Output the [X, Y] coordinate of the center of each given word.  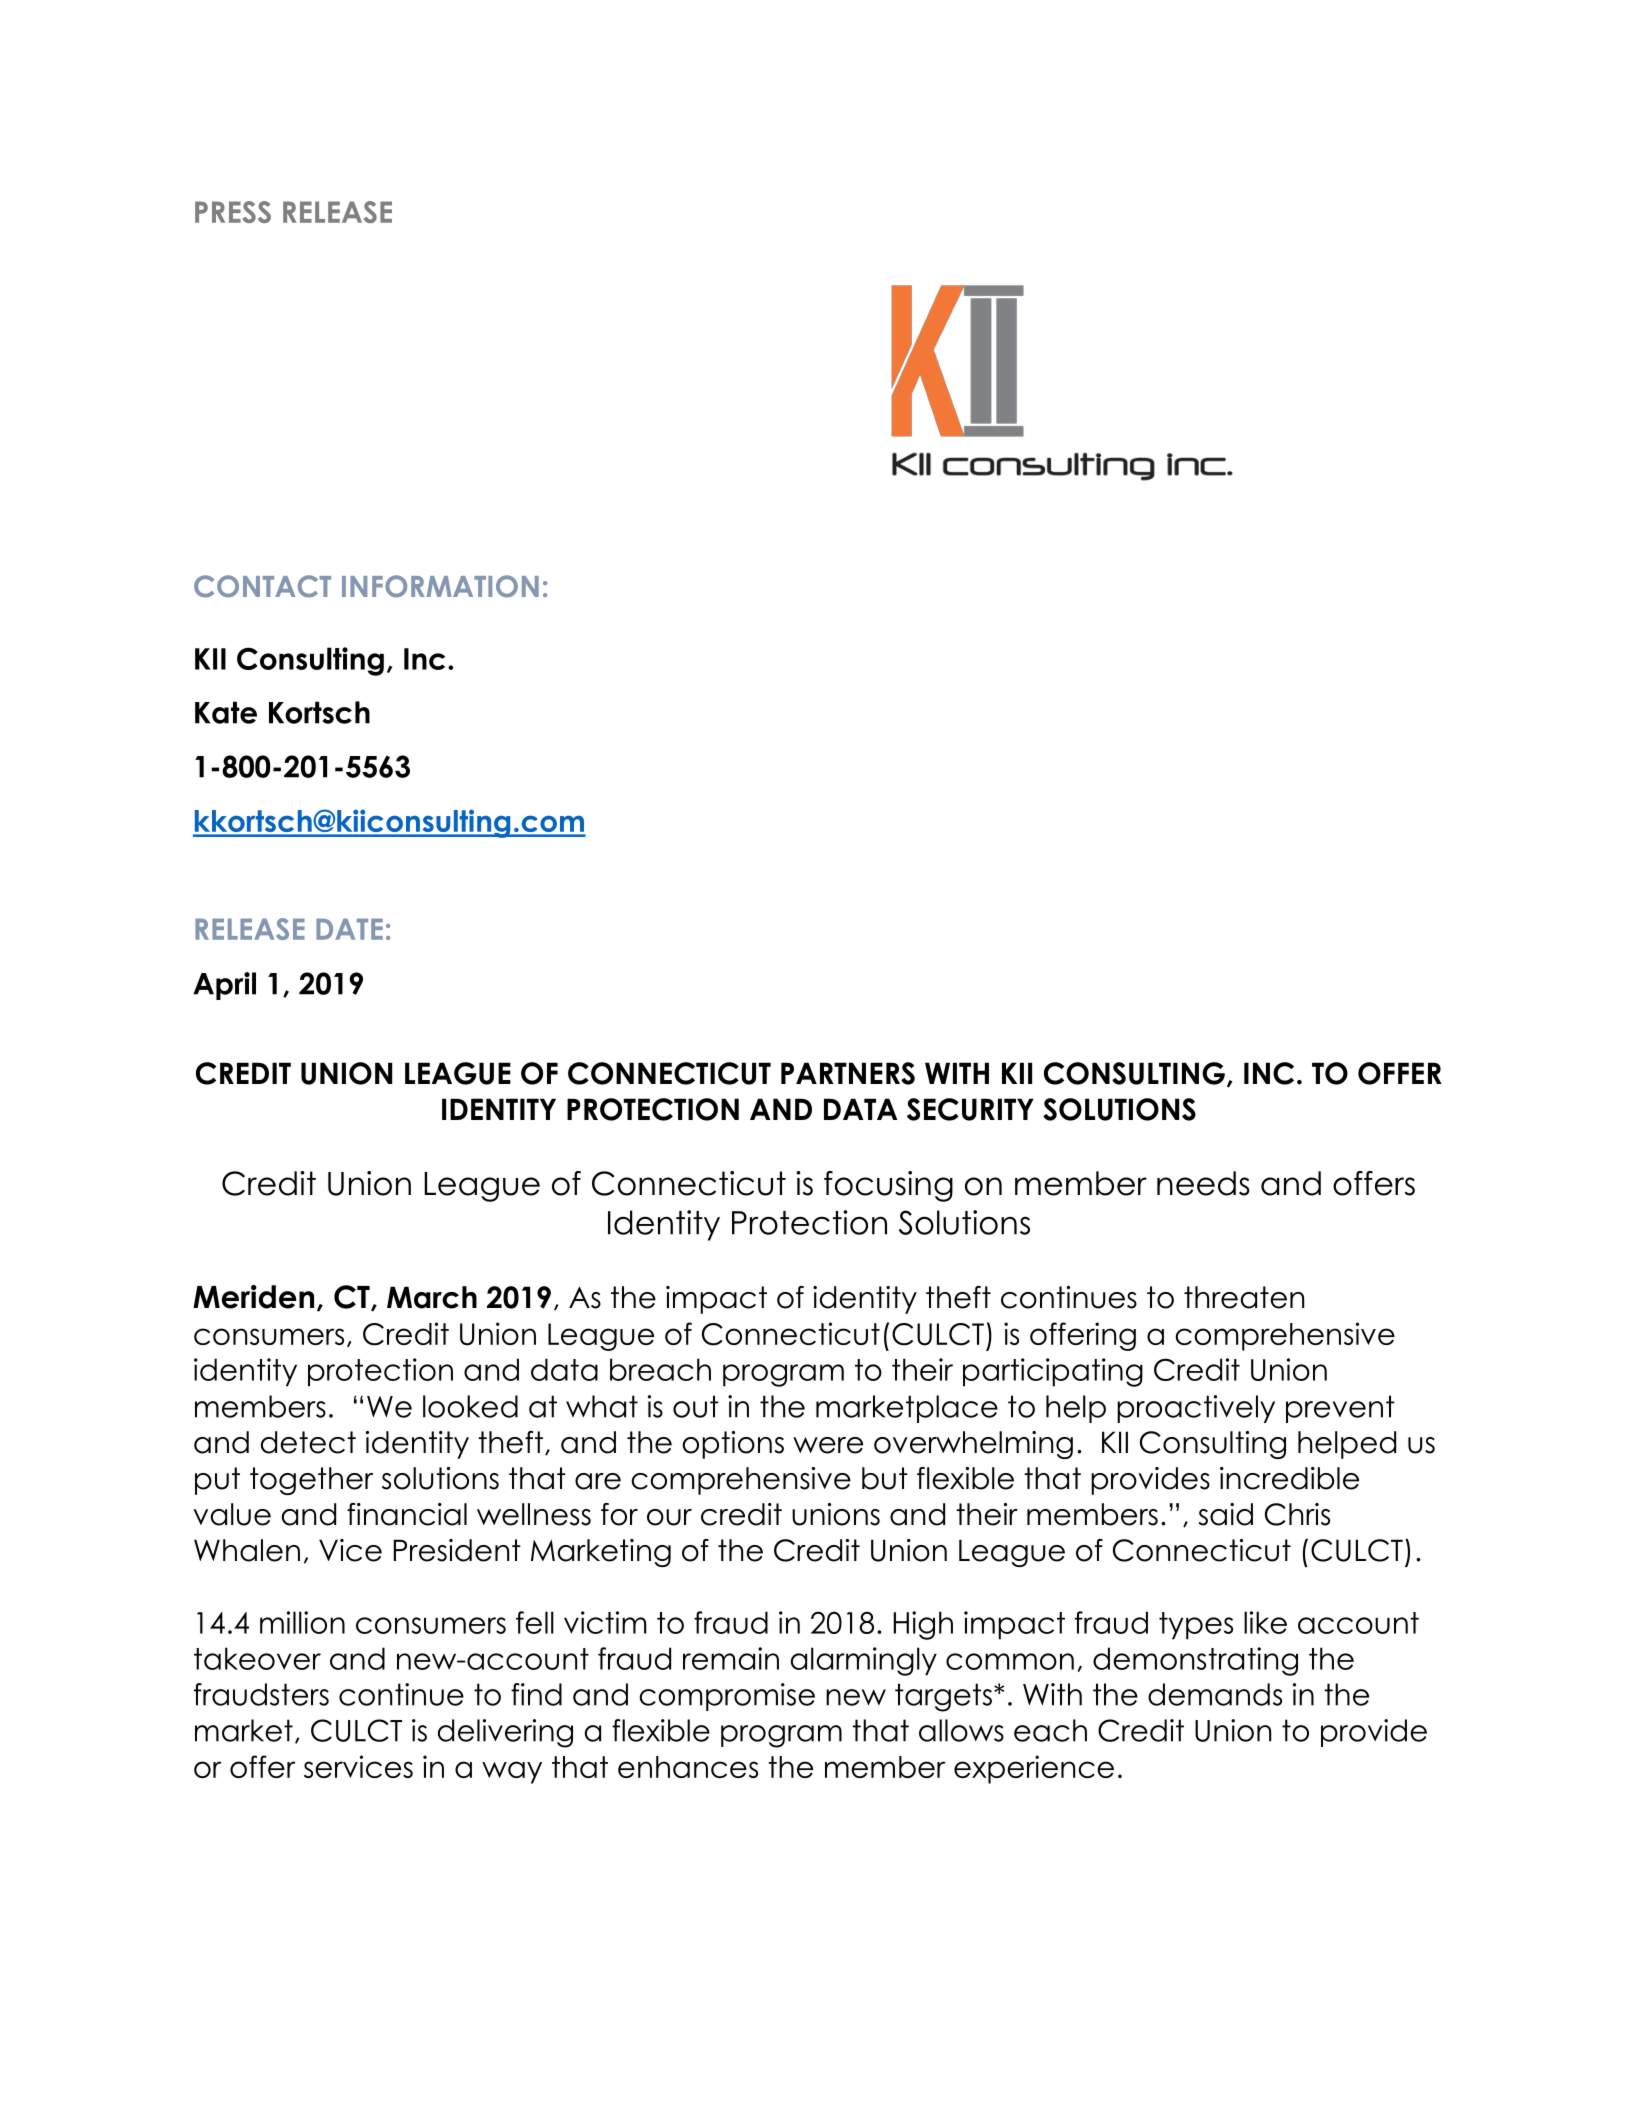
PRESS [233, 212]
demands [1215, 1694]
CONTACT [262, 586]
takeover [257, 1658]
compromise [727, 1697]
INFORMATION [440, 586]
